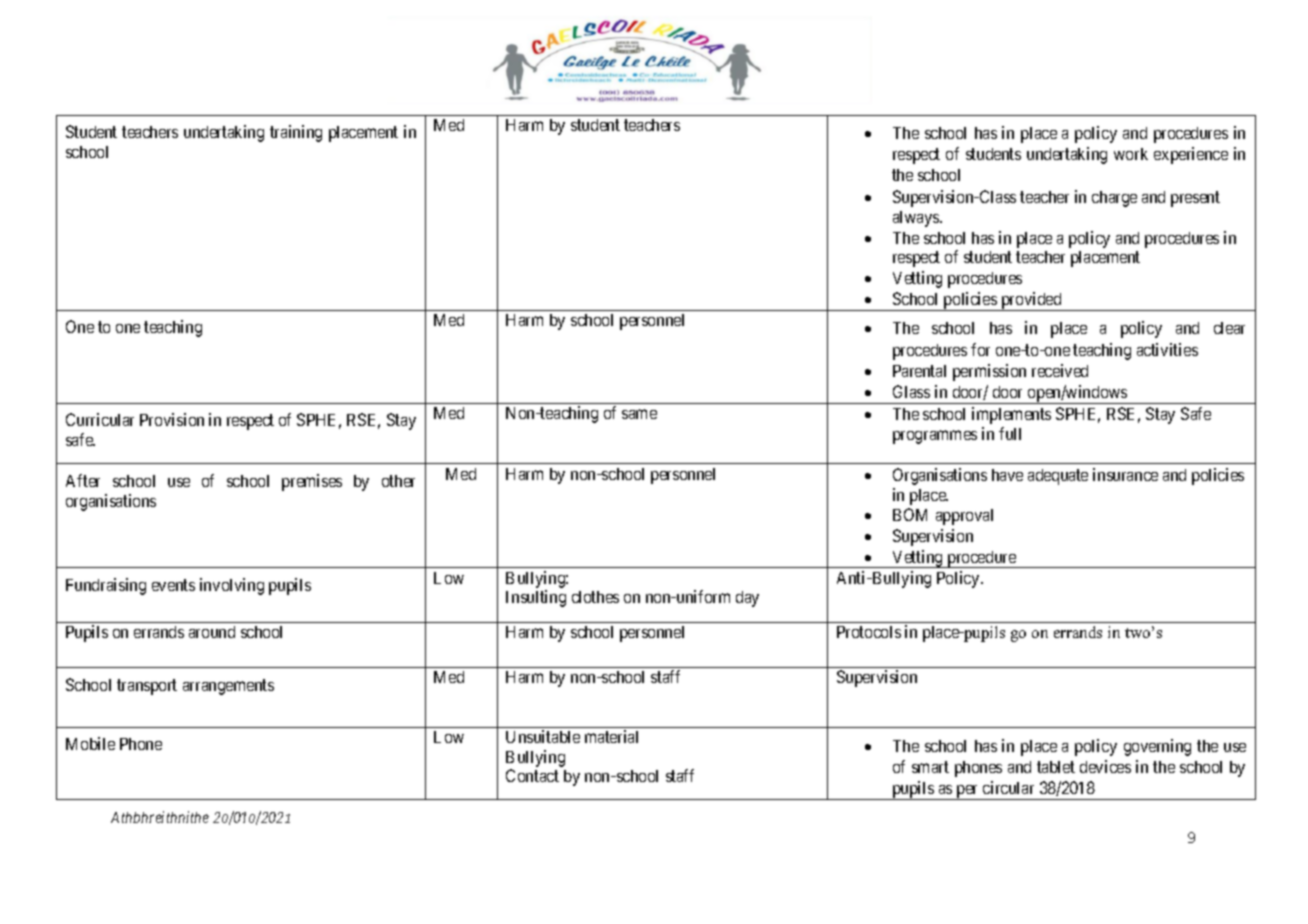 This page has width=1308, height=924. I want to click on Parental, so click(919, 371).
